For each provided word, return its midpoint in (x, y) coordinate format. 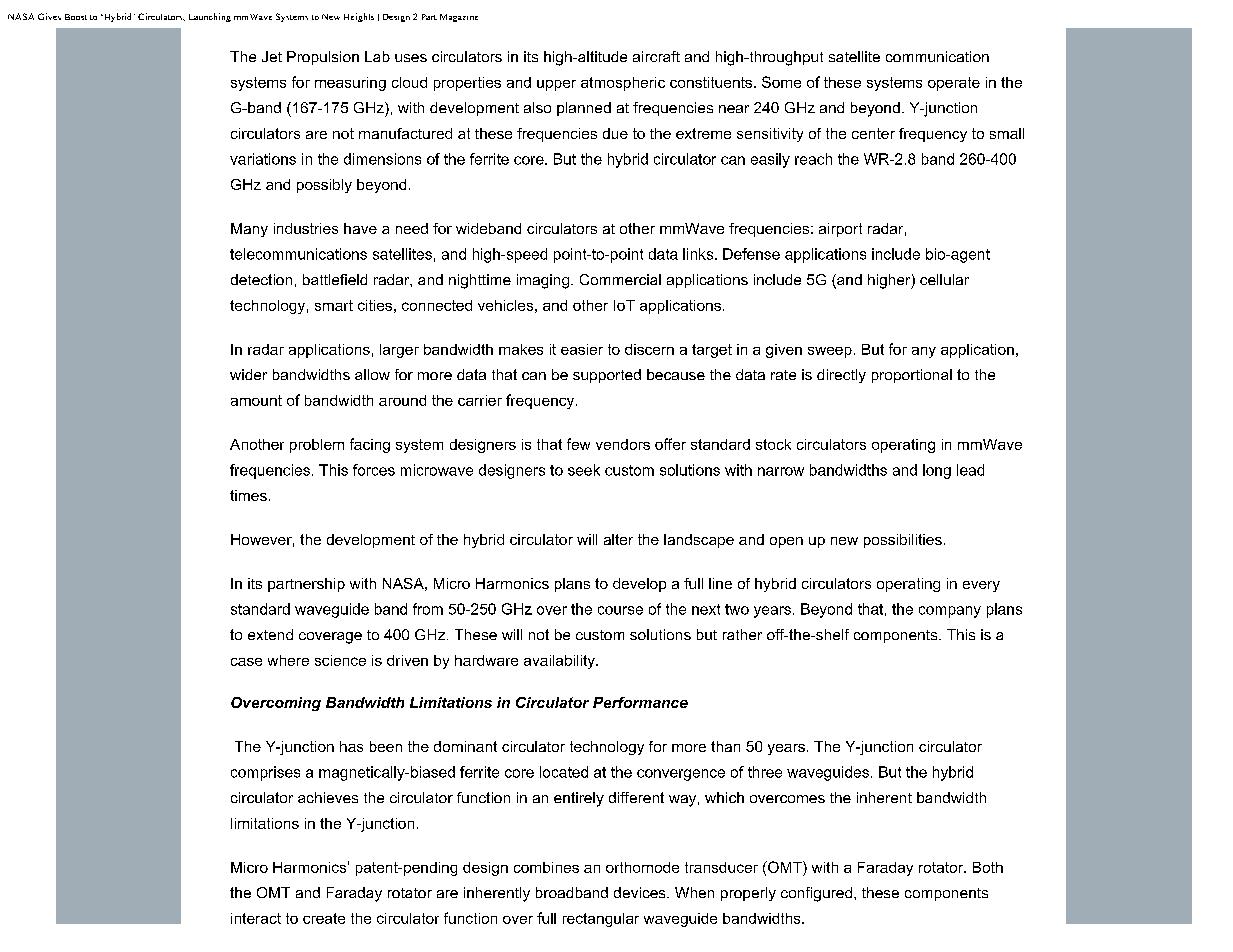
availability (560, 662)
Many (249, 230)
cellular (944, 279)
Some (781, 82)
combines (546, 867)
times (248, 495)
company (950, 612)
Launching (210, 17)
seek (584, 470)
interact (256, 918)
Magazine (459, 18)
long (937, 471)
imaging (543, 281)
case (246, 662)
